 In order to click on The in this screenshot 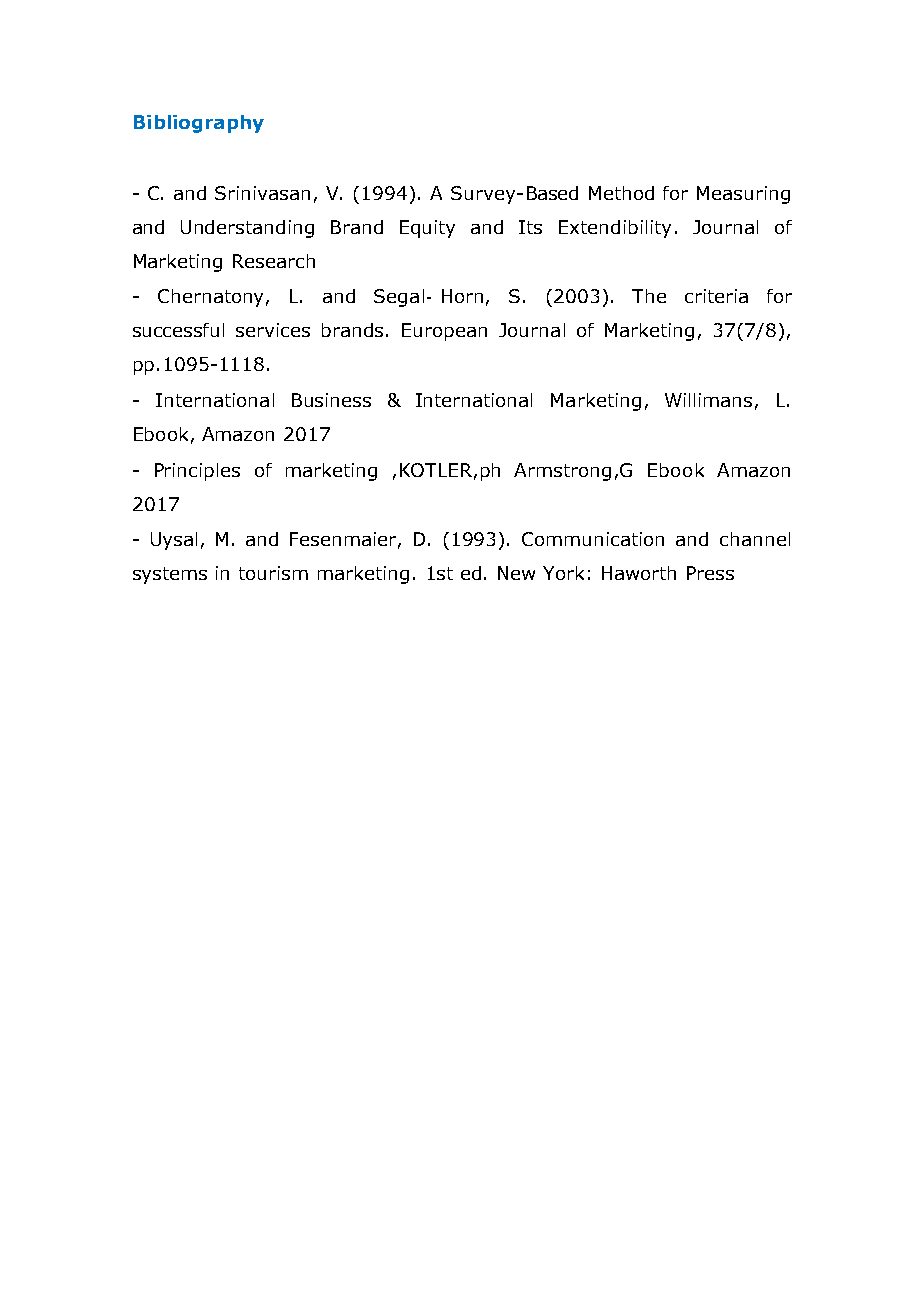, I will do `click(649, 296)`.
